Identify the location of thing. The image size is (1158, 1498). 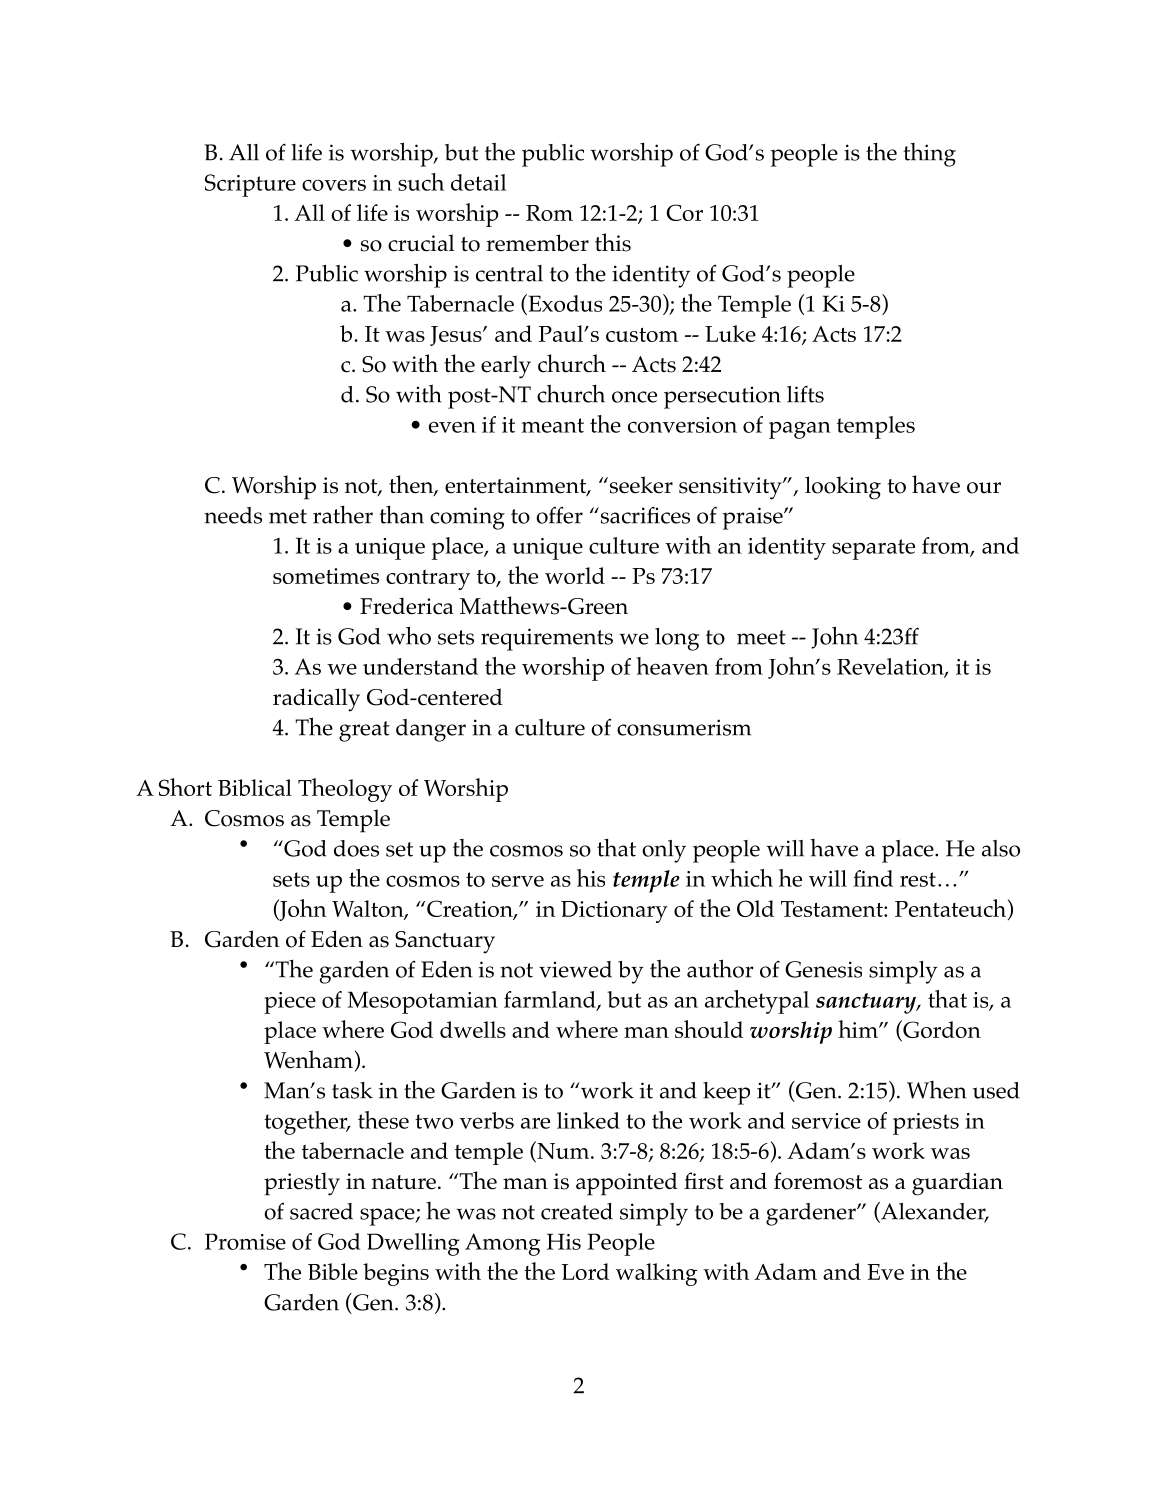
(929, 155).
